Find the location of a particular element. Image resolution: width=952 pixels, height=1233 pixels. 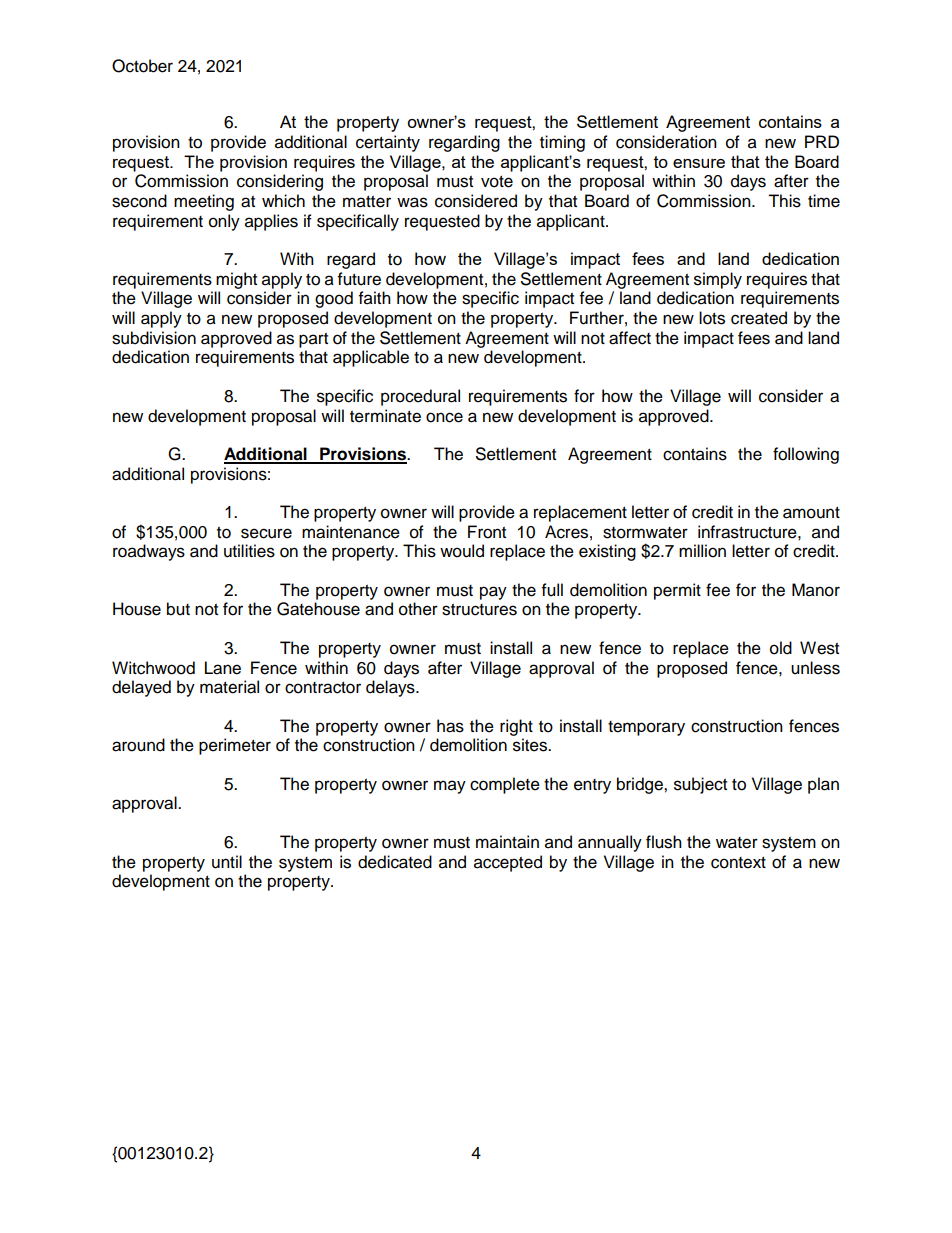

October is located at coordinates (142, 66).
